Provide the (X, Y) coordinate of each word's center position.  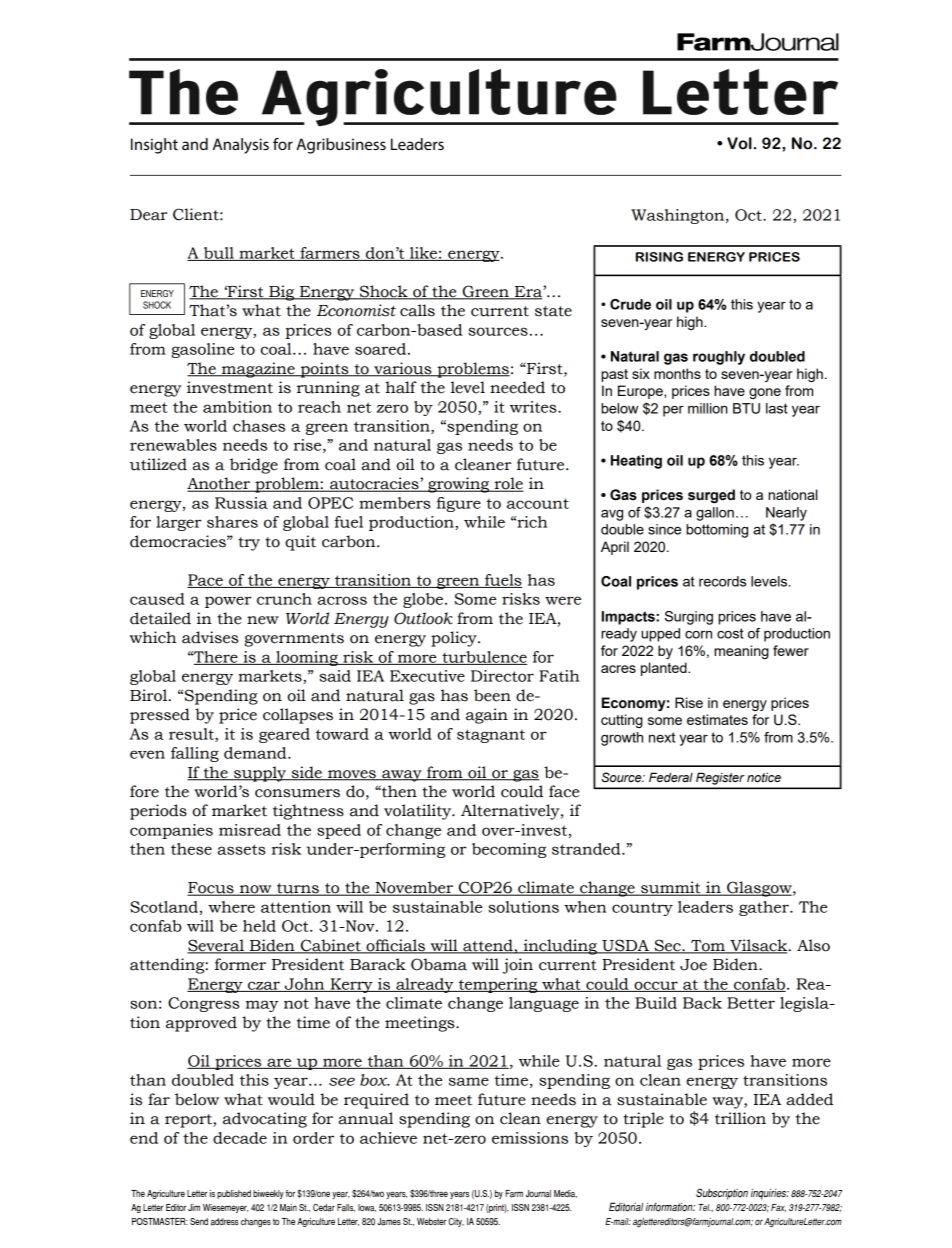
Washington (679, 216)
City (456, 1222)
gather (765, 908)
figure (458, 504)
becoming (509, 850)
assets (242, 849)
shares (232, 522)
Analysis (241, 146)
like (423, 254)
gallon (715, 514)
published (234, 1194)
